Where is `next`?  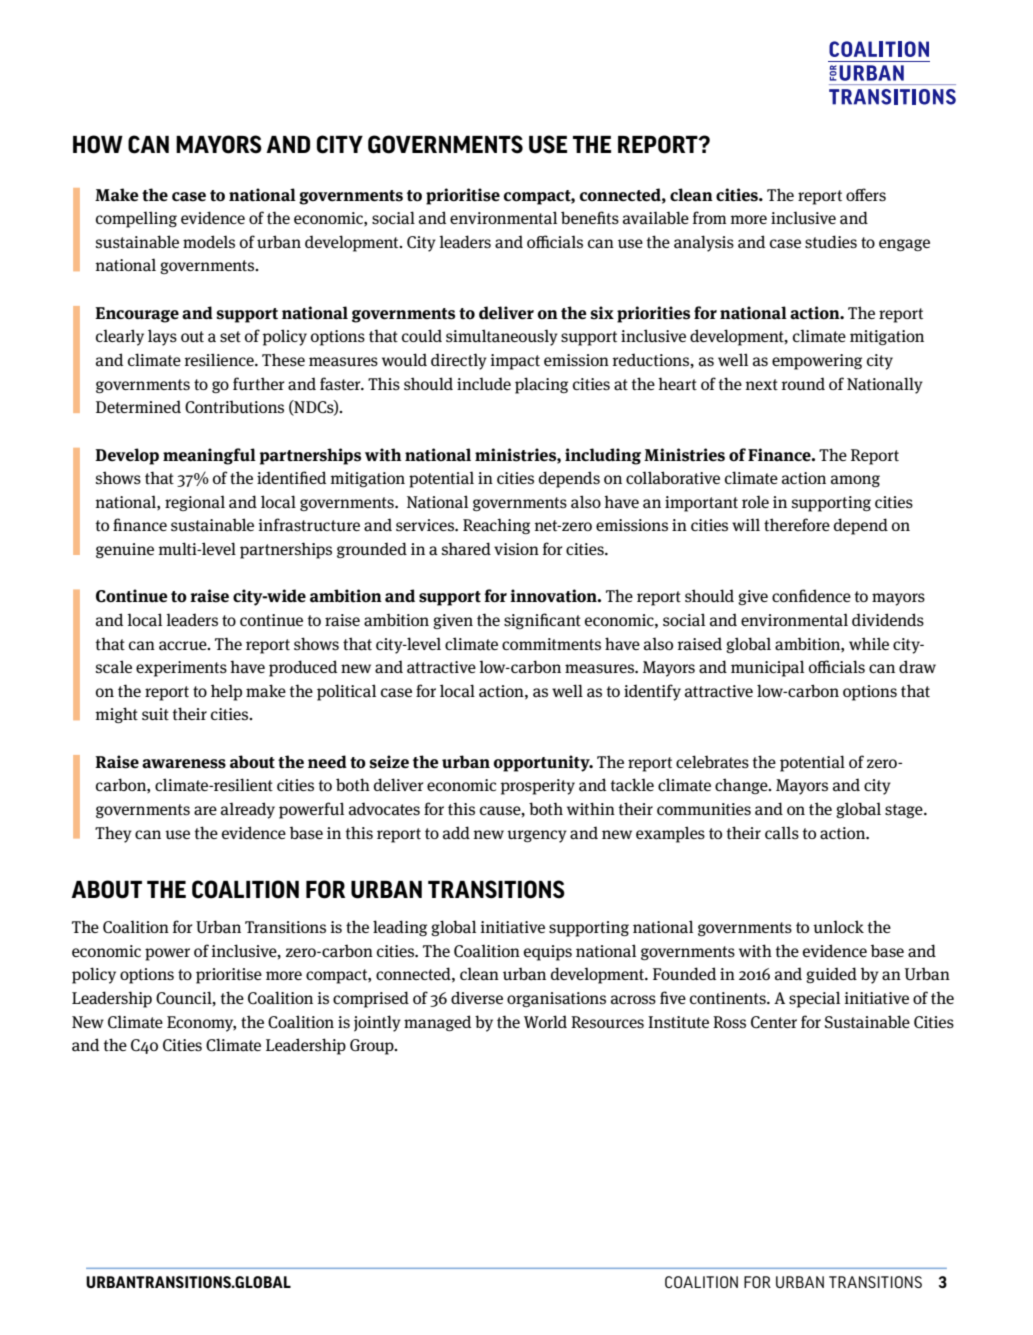 next is located at coordinates (761, 384).
